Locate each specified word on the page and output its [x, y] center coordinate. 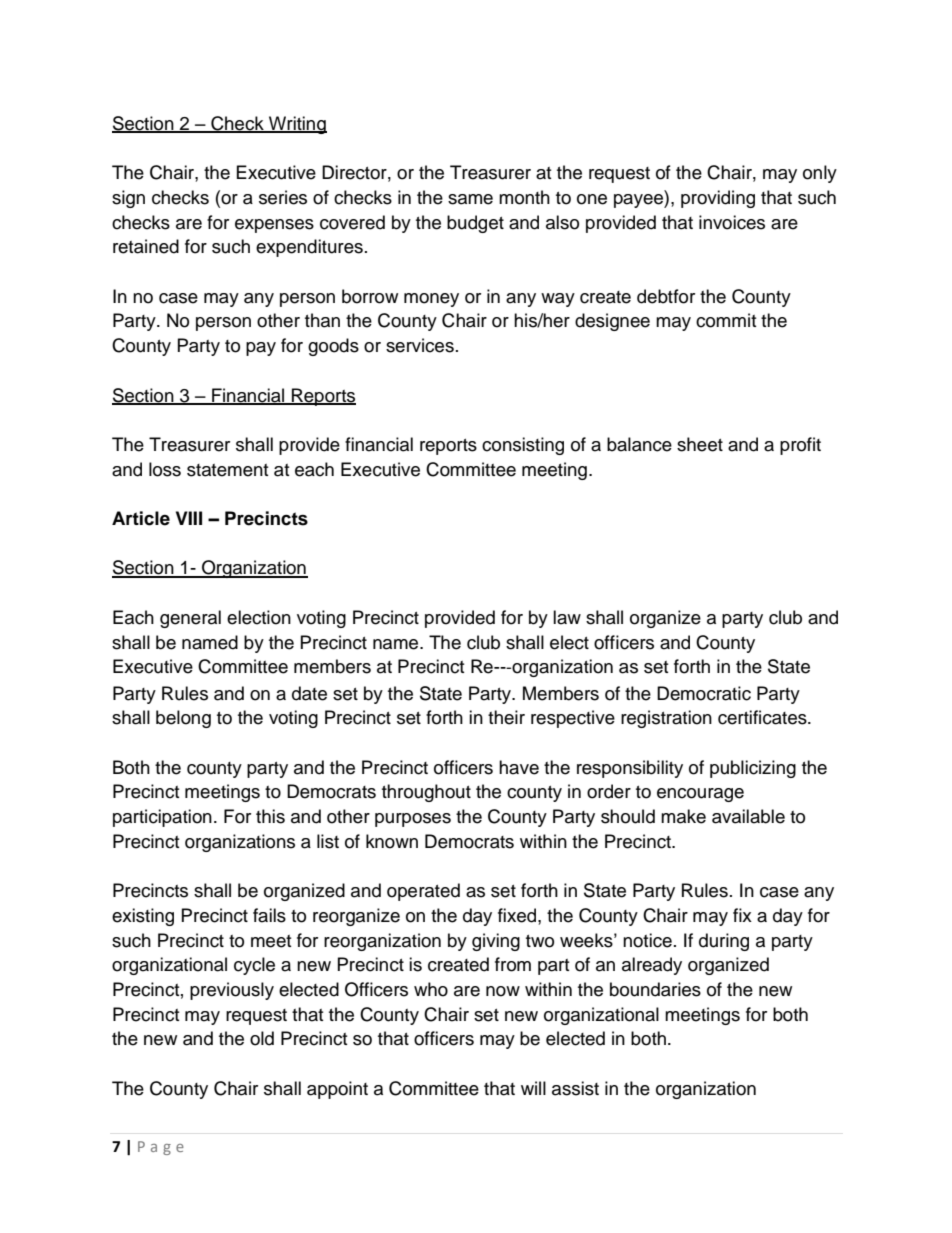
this [270, 816]
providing [718, 199]
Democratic [704, 693]
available [748, 816]
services [420, 345]
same [470, 199]
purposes [413, 820]
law [567, 617]
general [190, 619]
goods [333, 347]
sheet [700, 444]
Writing [297, 125]
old [262, 1038]
